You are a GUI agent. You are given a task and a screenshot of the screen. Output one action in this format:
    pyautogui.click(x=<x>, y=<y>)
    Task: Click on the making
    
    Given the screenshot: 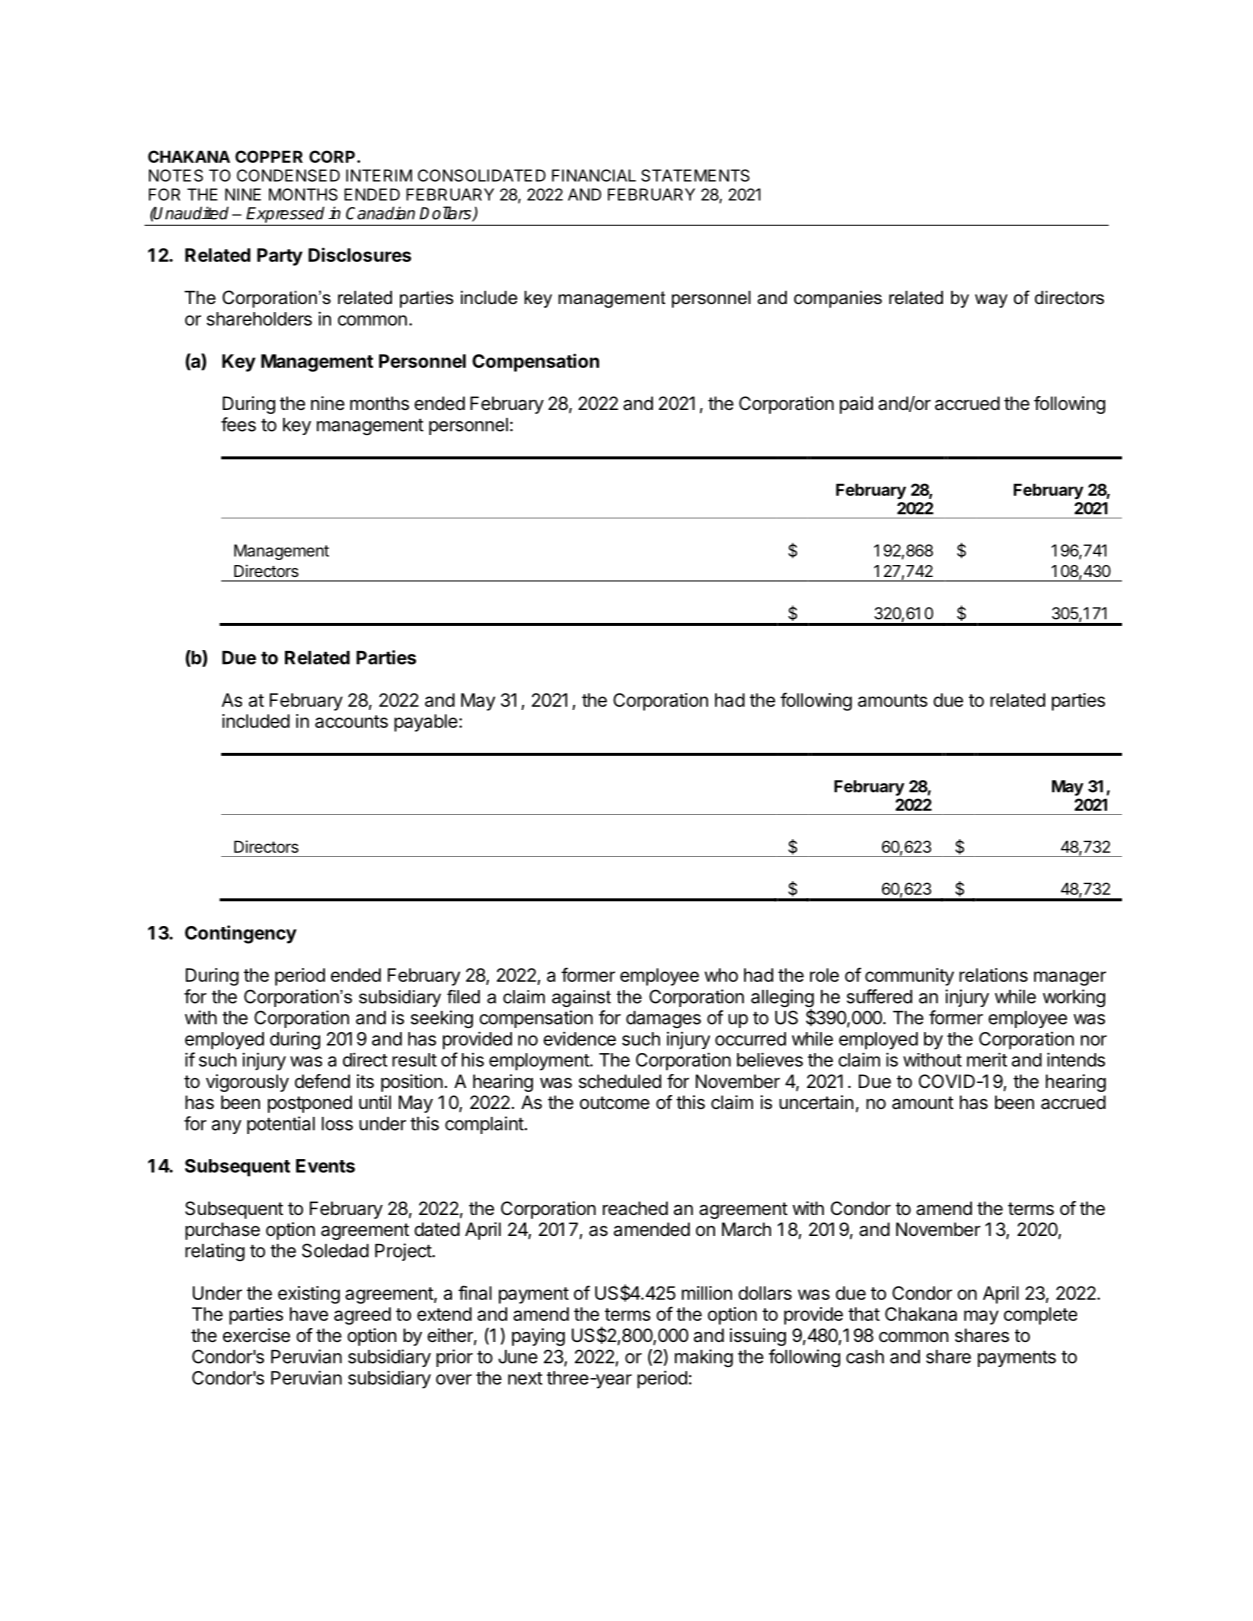 What is the action you would take?
    pyautogui.click(x=704, y=1358)
